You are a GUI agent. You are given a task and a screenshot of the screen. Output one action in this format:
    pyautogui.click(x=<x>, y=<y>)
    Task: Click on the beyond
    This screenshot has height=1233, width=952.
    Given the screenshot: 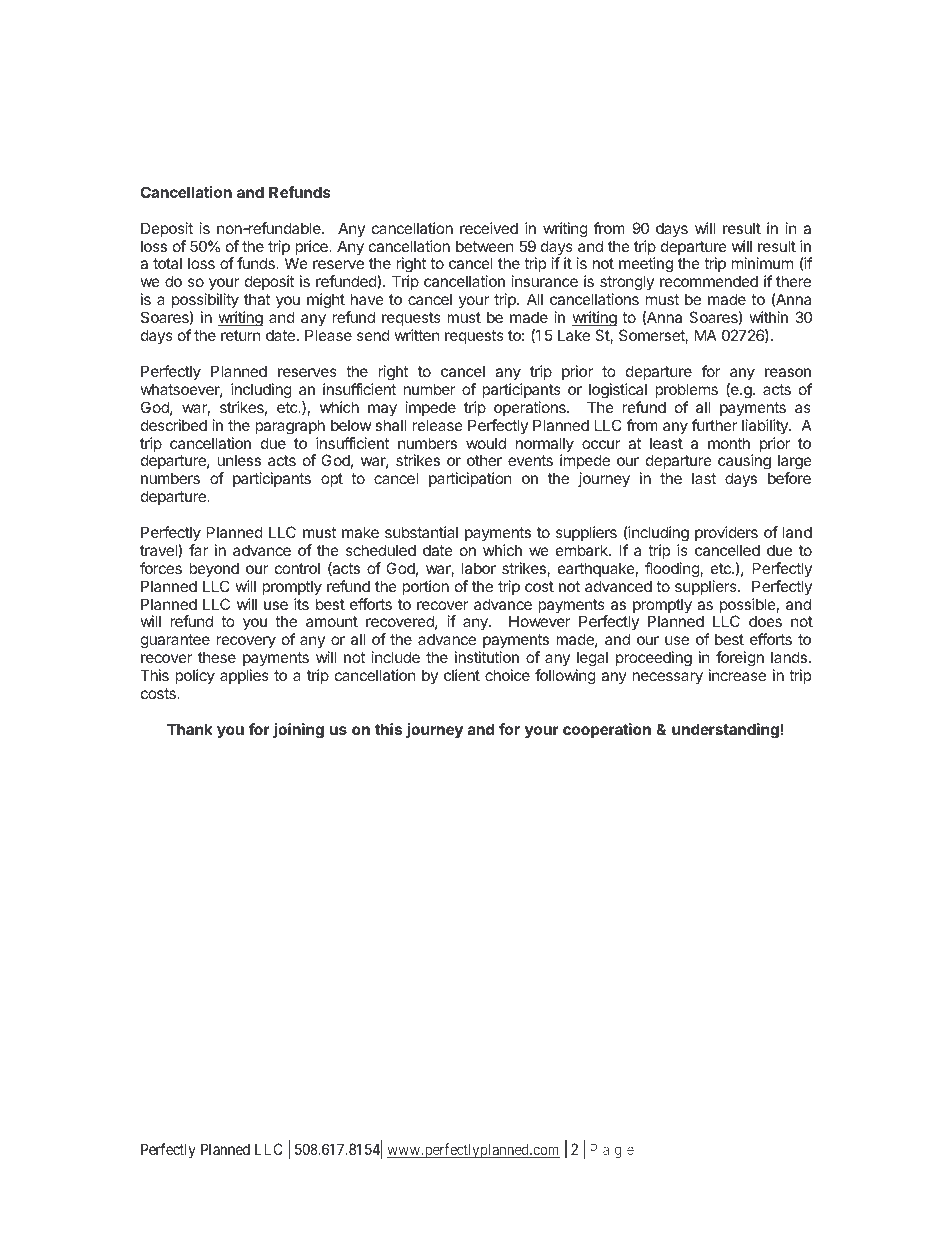 What is the action you would take?
    pyautogui.click(x=214, y=569)
